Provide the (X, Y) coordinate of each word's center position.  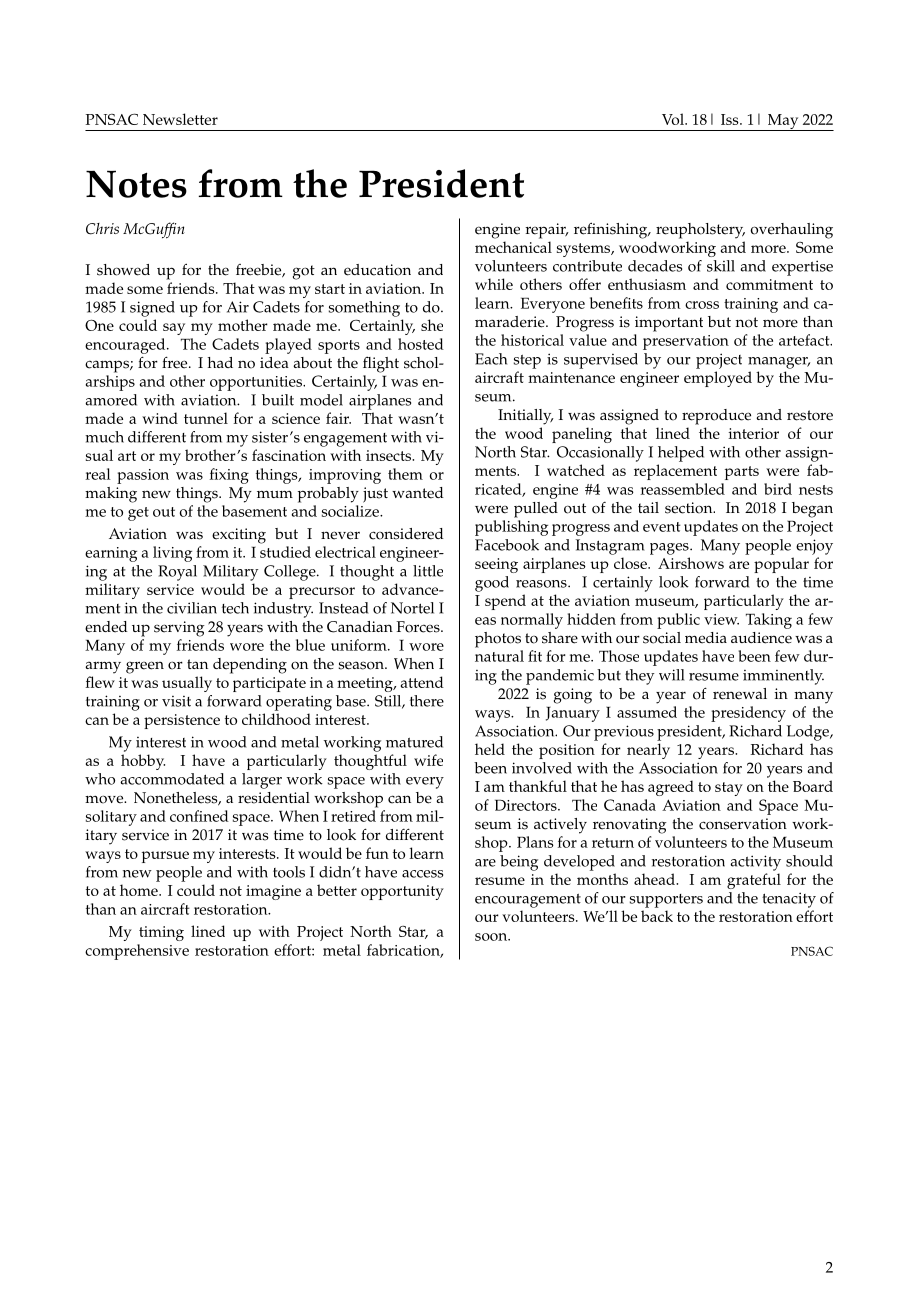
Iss (731, 119)
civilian (192, 608)
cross (702, 305)
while (494, 284)
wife (428, 760)
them (405, 474)
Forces (419, 627)
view (721, 619)
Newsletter (180, 119)
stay (729, 789)
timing (161, 933)
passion (143, 476)
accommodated (172, 779)
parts (742, 473)
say (174, 329)
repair (547, 231)
